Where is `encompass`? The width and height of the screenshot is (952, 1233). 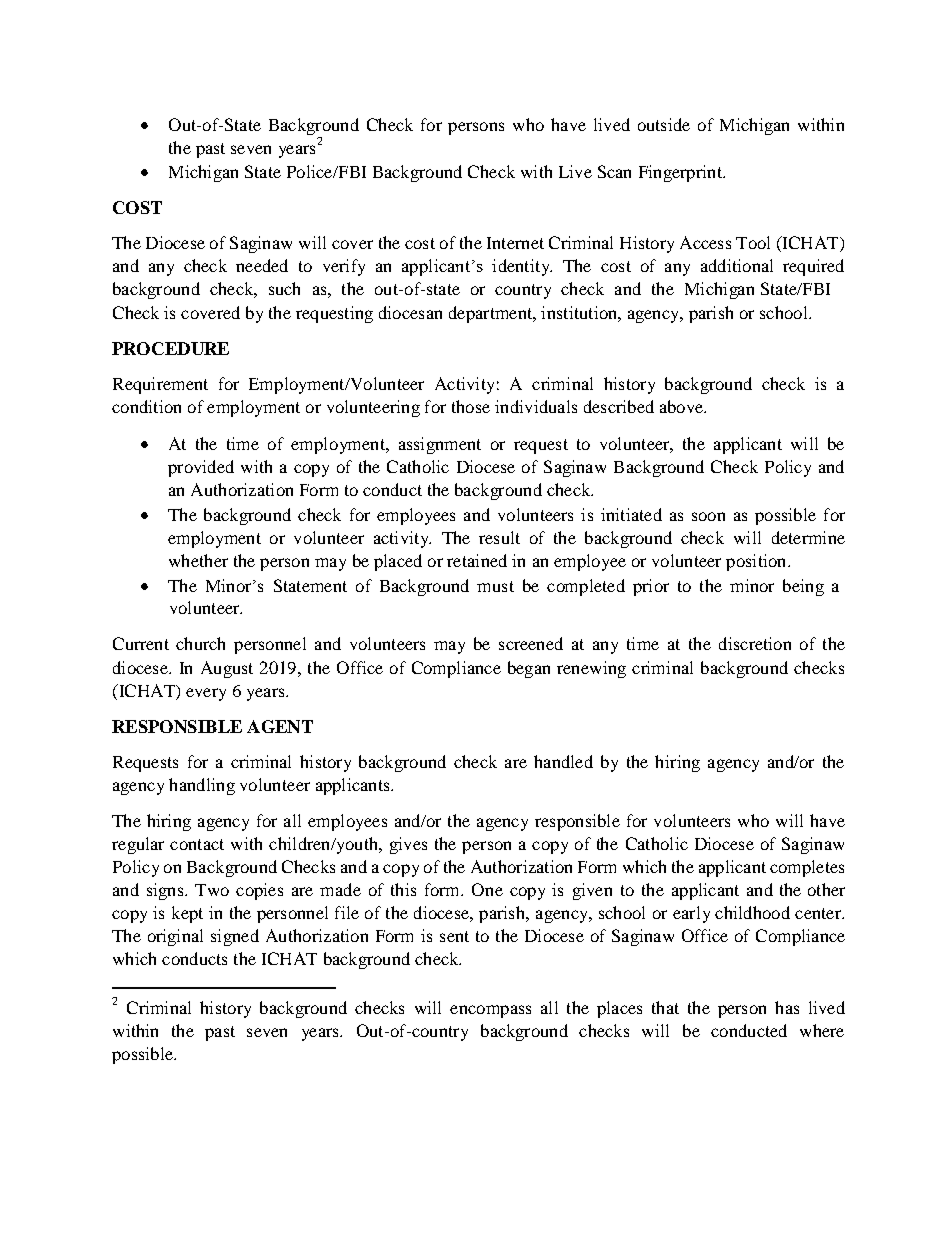
encompass is located at coordinates (490, 1011).
